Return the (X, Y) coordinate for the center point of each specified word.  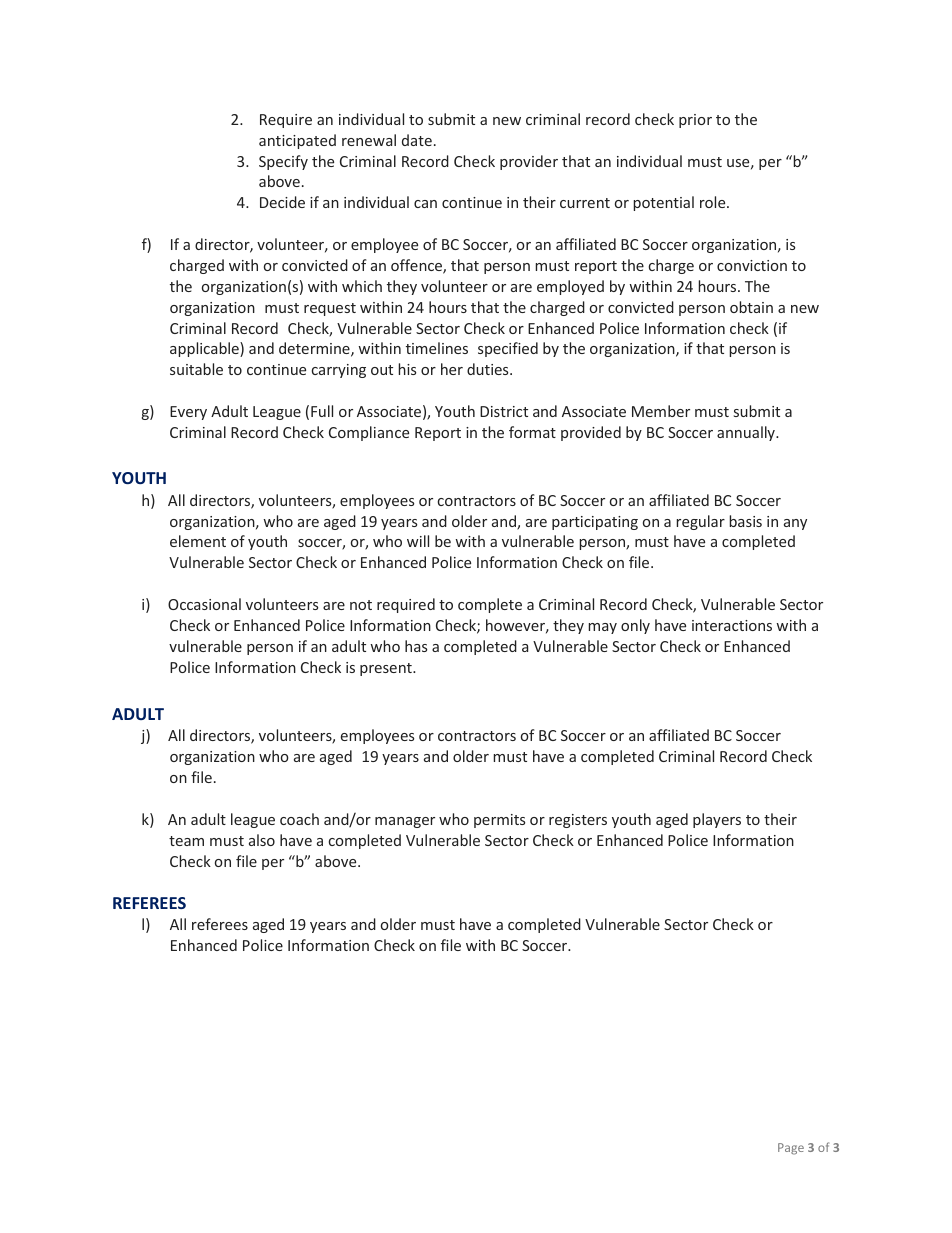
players (717, 820)
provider (529, 162)
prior (695, 121)
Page (791, 1149)
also (262, 840)
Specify (283, 162)
